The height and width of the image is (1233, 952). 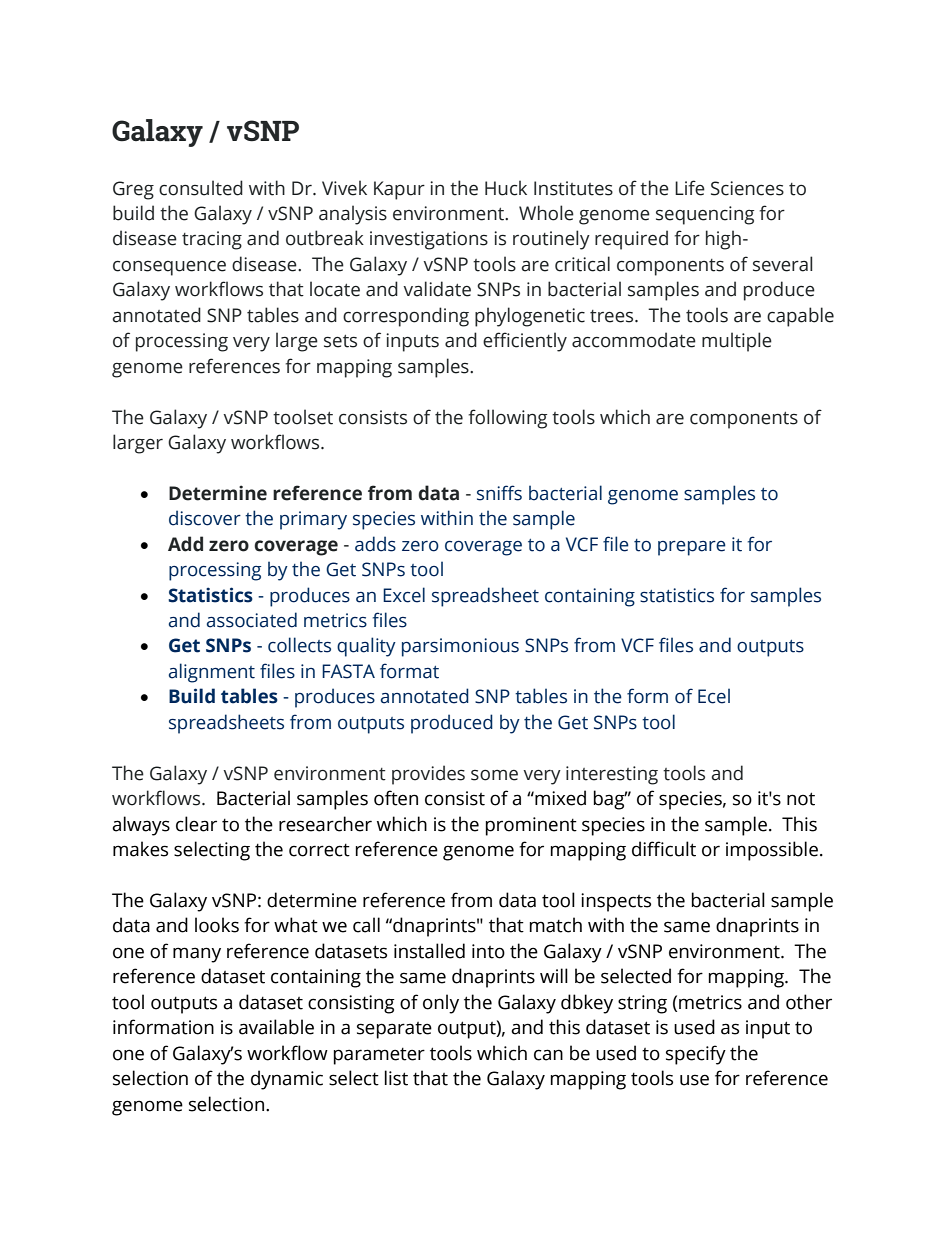 I want to click on specify, so click(x=696, y=1055).
